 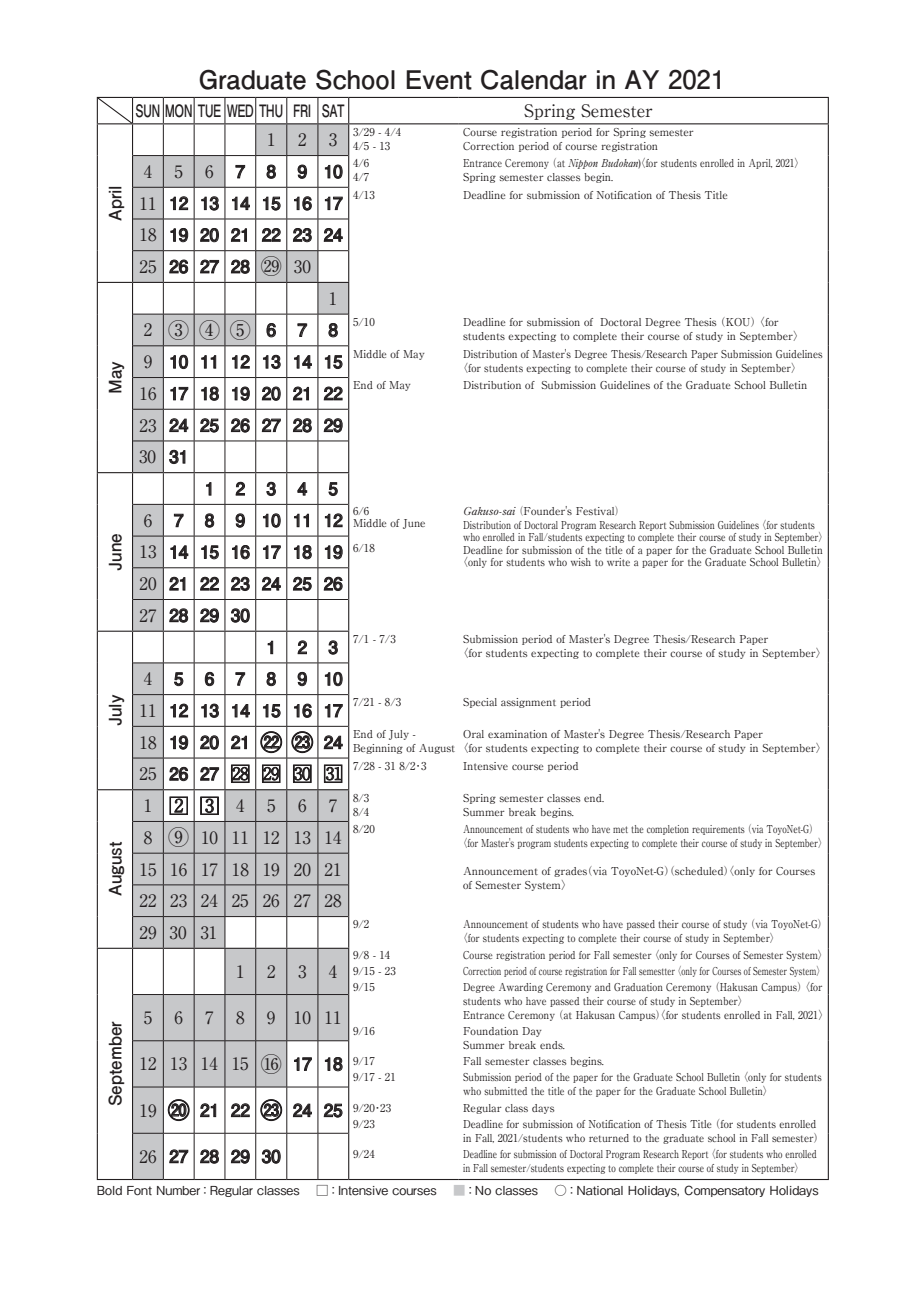 What do you see at coordinates (439, 80) in the screenshot?
I see `Event` at bounding box center [439, 80].
